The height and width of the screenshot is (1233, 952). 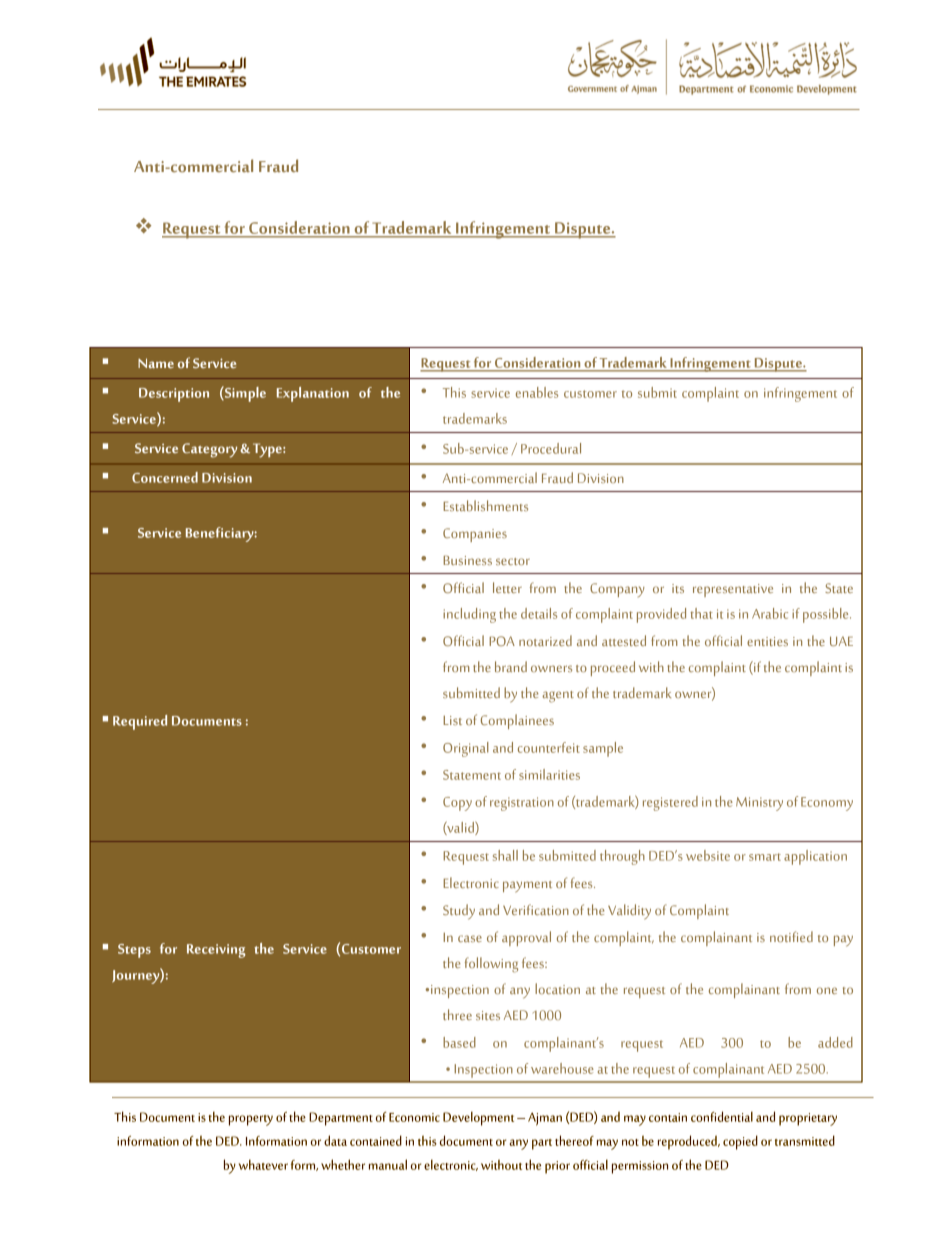 I want to click on shall, so click(x=505, y=855).
